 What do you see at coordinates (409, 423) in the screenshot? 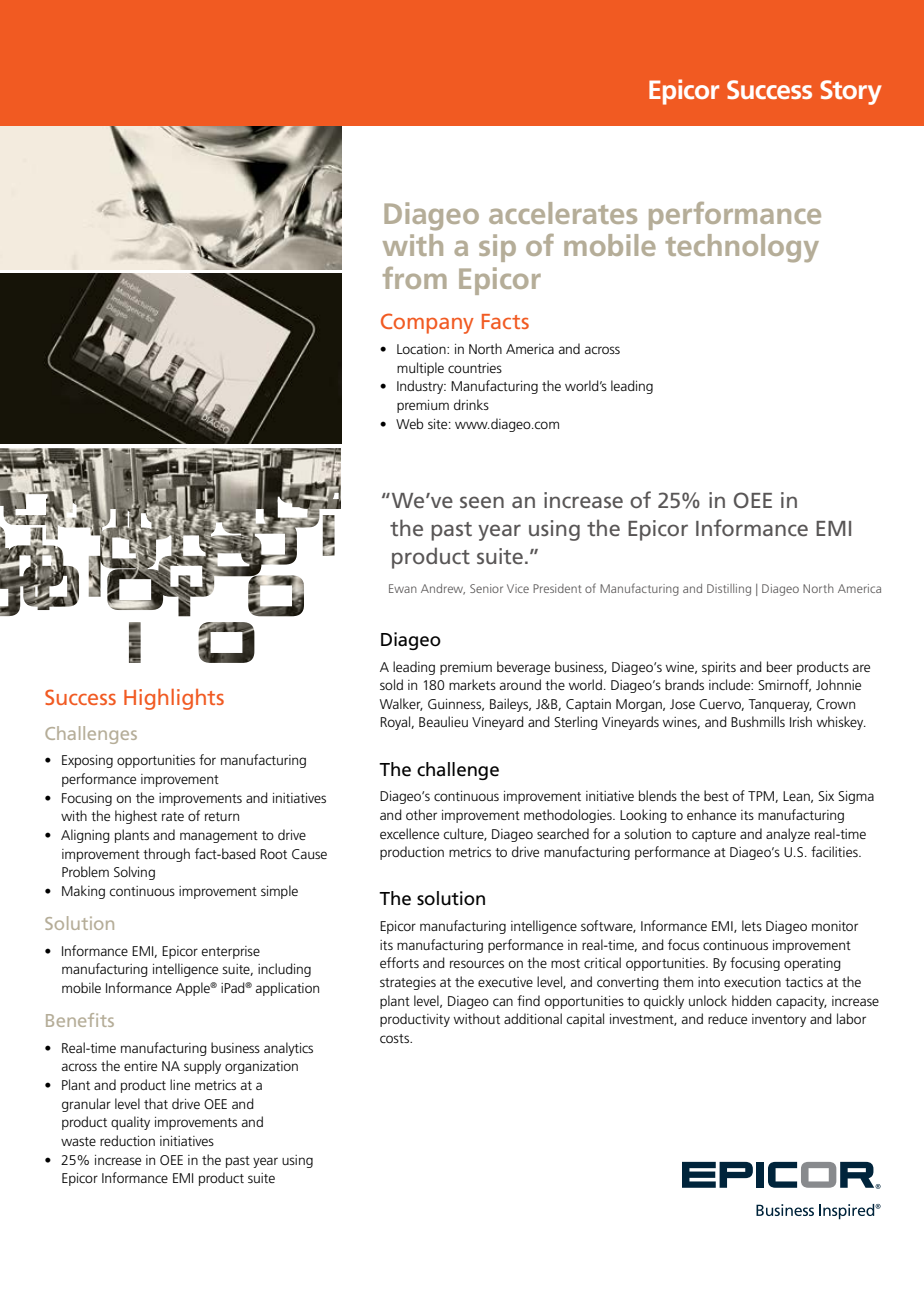
I see `Web` at bounding box center [409, 423].
